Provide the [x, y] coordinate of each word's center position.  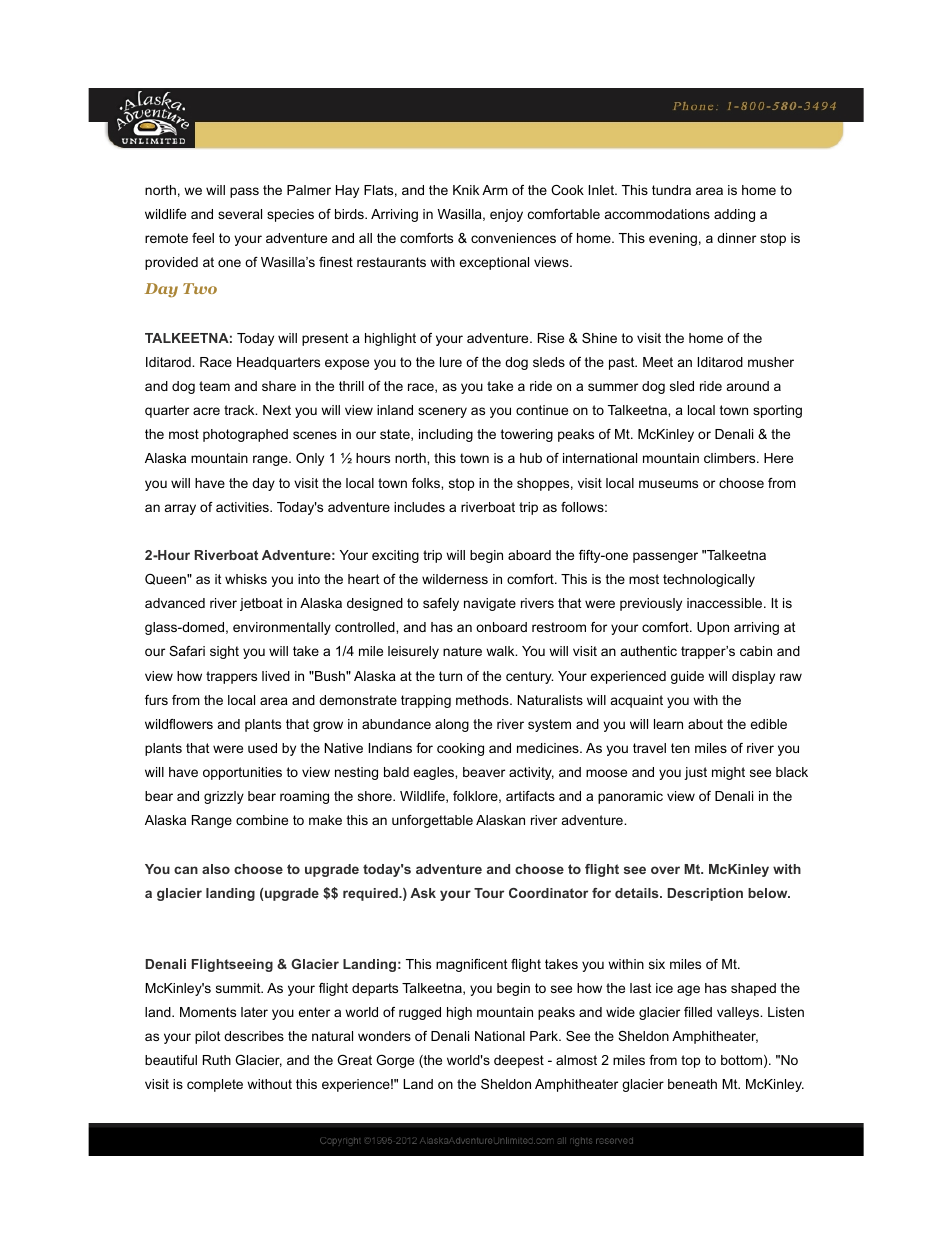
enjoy [506, 215]
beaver [484, 772]
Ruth [217, 1060]
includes [419, 507]
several [240, 214]
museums [668, 484]
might [728, 773]
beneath [692, 1084]
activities [243, 507]
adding [734, 215]
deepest [519, 1061]
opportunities [242, 773]
